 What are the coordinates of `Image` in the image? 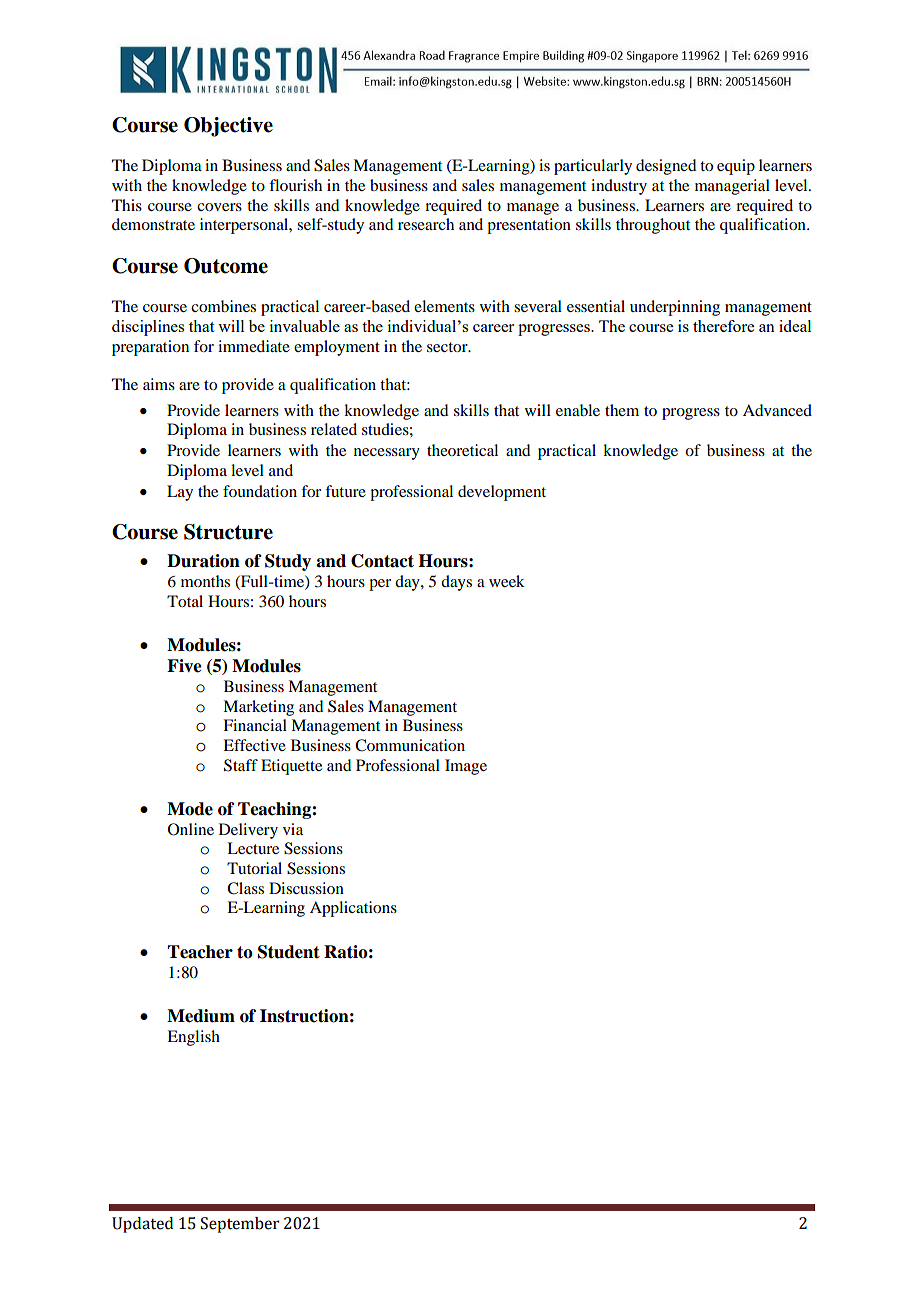 It's located at (466, 767).
